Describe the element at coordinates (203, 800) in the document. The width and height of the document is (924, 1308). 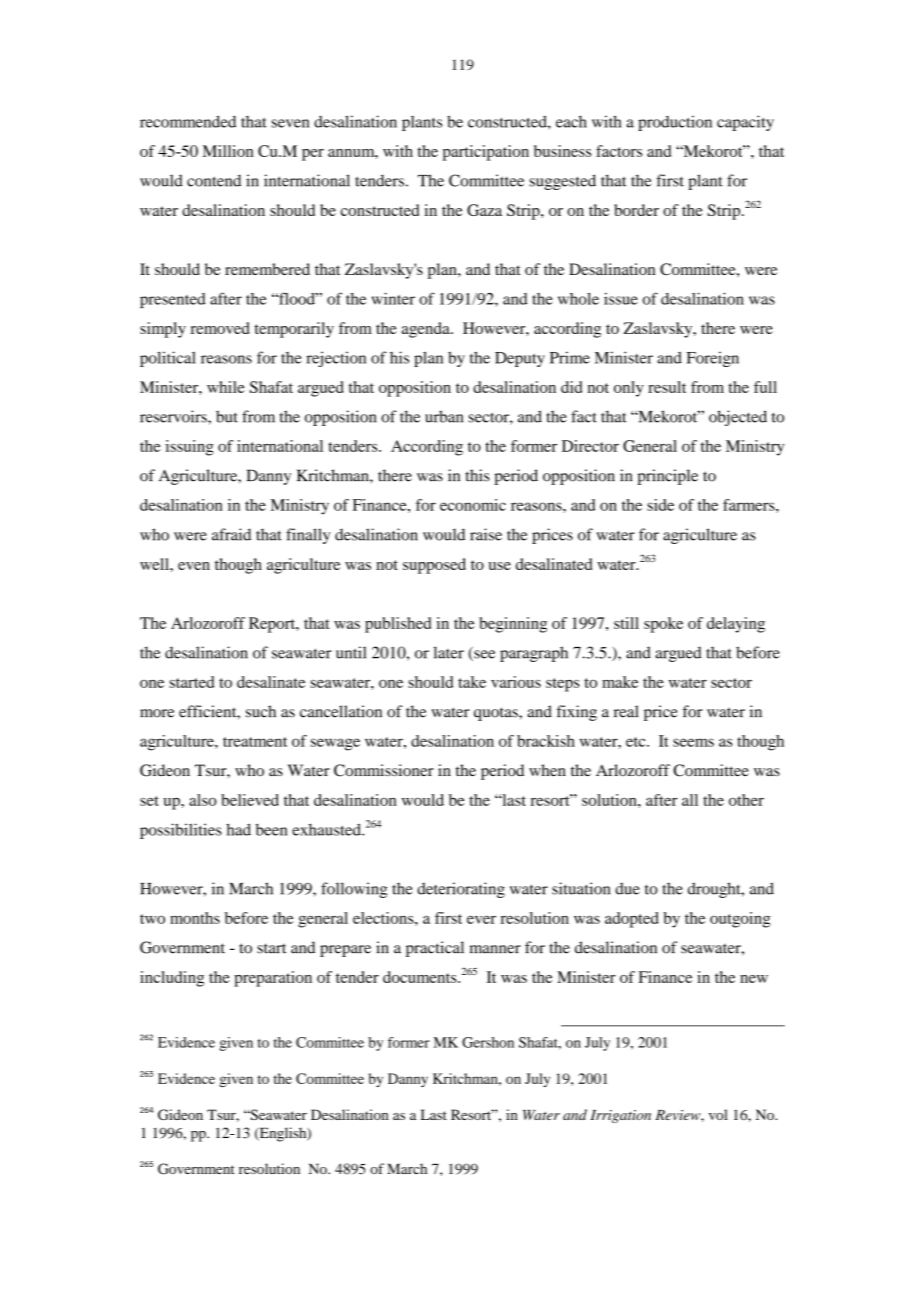
I see `also` at that location.
